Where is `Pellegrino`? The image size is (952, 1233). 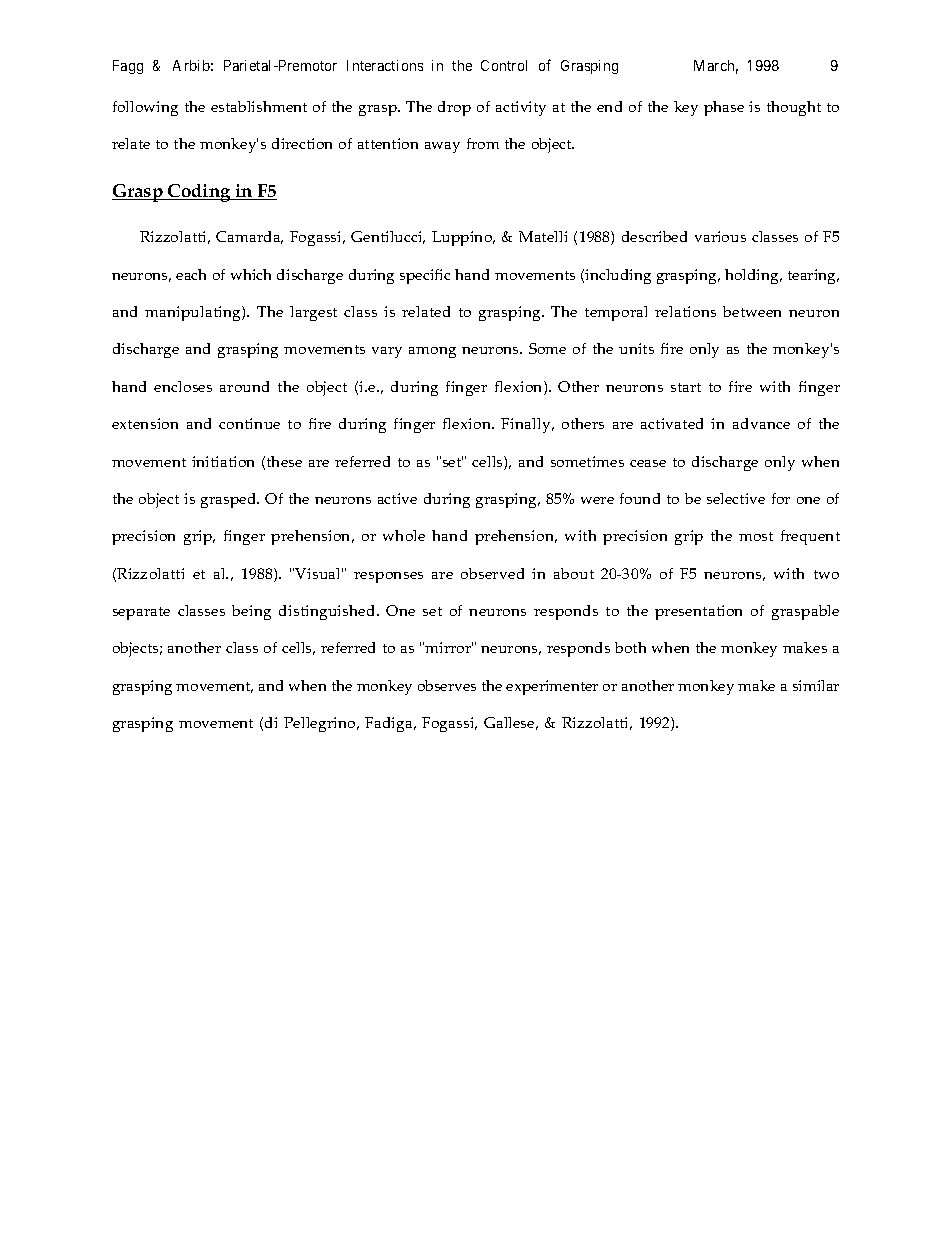
Pellegrino is located at coordinates (321, 724).
